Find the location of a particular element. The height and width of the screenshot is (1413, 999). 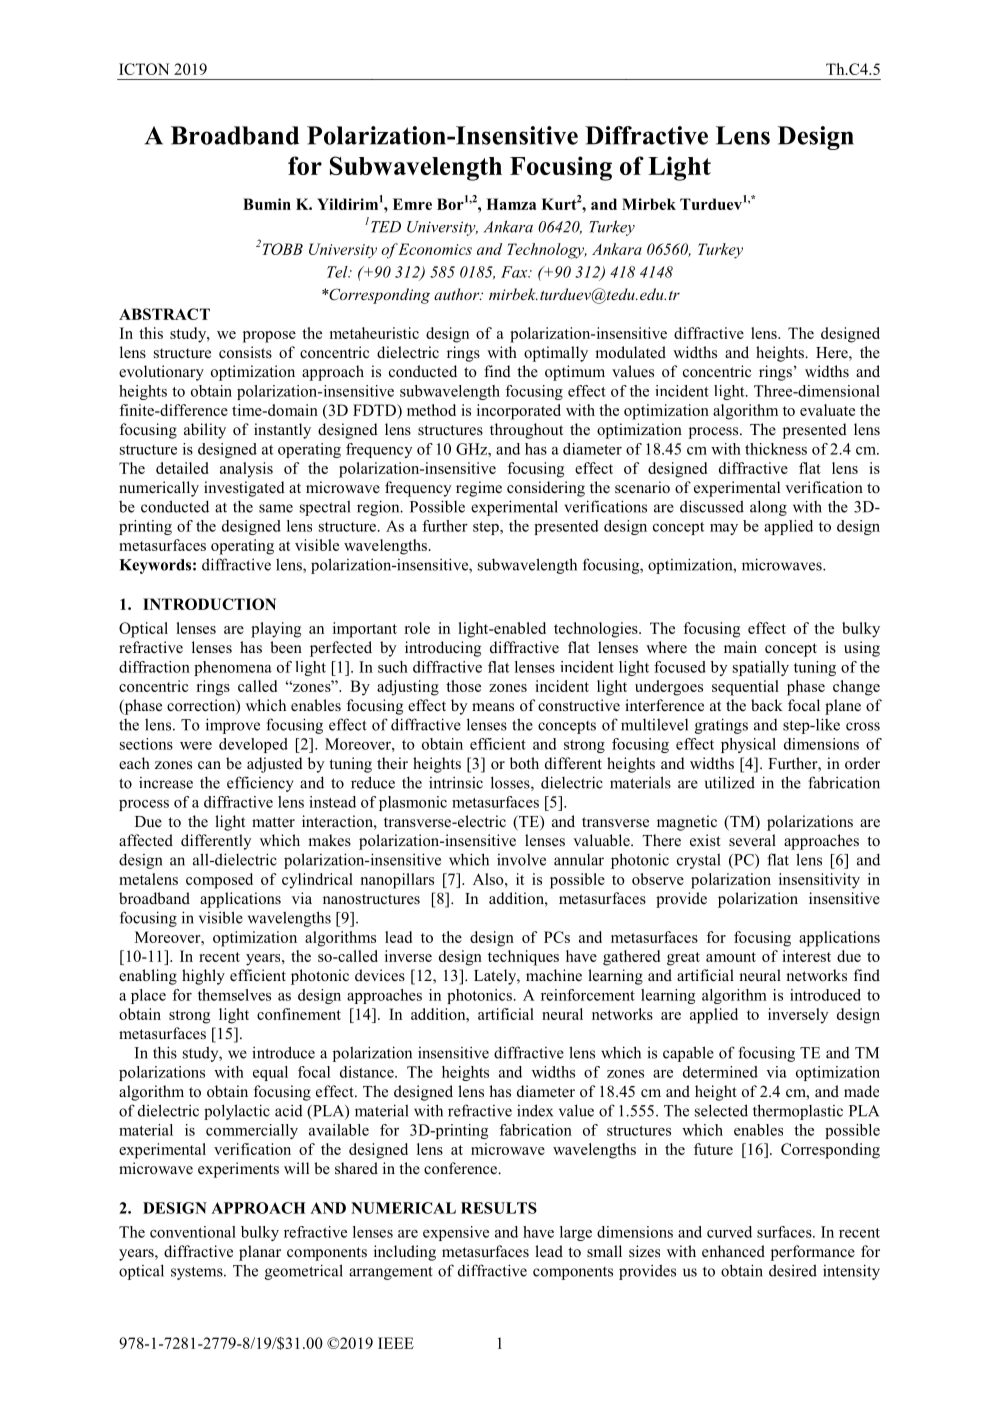

modulated is located at coordinates (630, 352).
